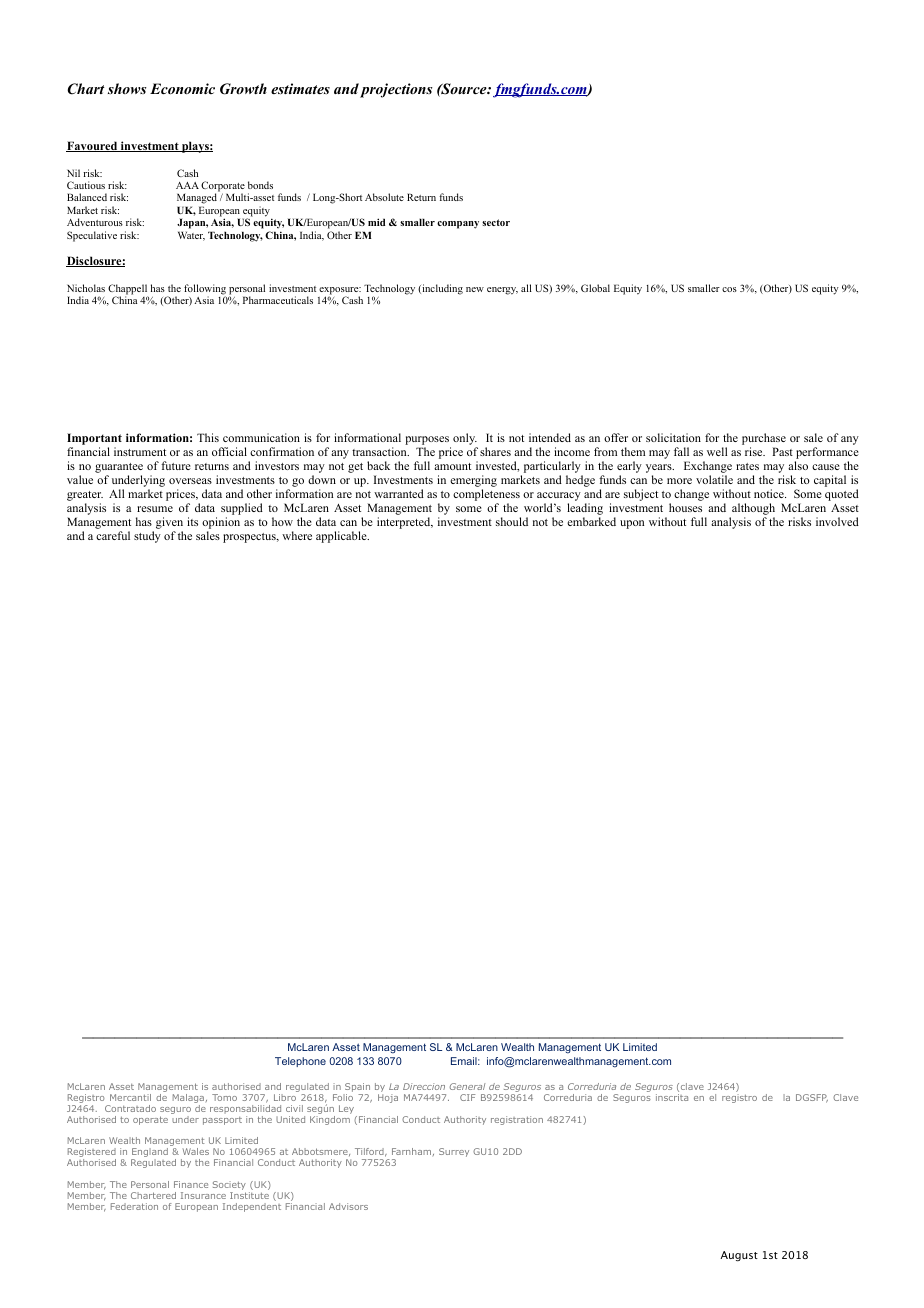 The height and width of the document is (1308, 924). I want to click on August, so click(739, 1256).
